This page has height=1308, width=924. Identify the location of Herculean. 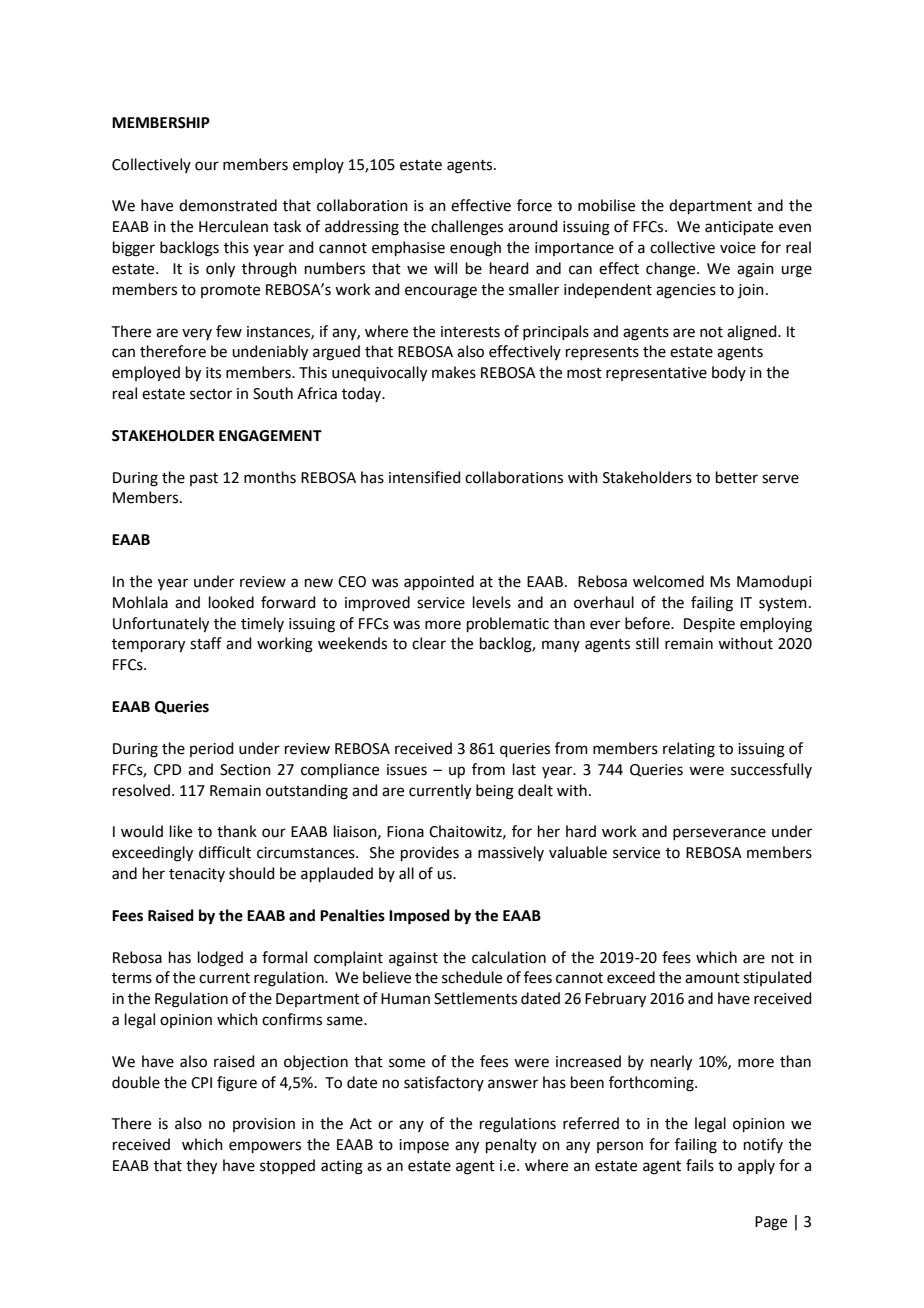
(233, 226).
